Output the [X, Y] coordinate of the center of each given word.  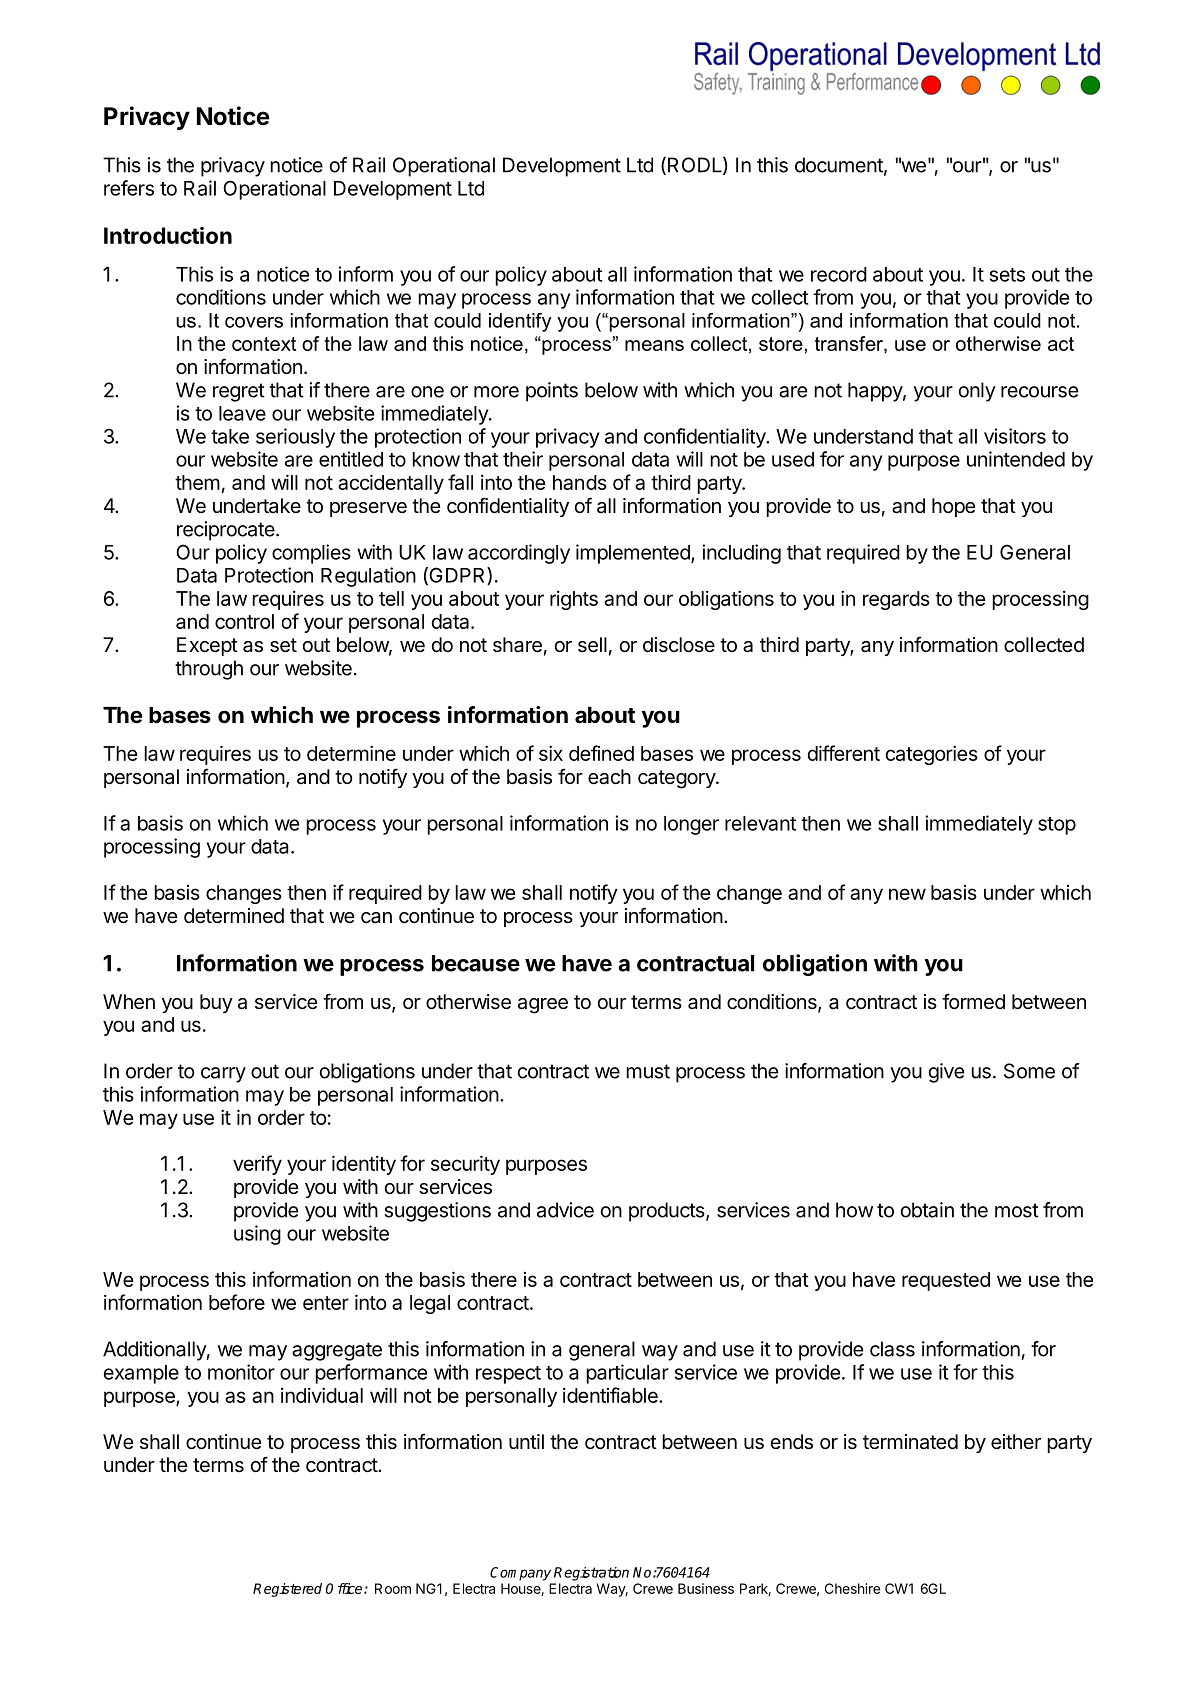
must [648, 1071]
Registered [287, 1590]
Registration [591, 1574]
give [946, 1073]
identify [520, 322]
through [209, 670]
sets [1007, 275]
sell [592, 645]
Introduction [168, 235]
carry [223, 1075]
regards [896, 600]
